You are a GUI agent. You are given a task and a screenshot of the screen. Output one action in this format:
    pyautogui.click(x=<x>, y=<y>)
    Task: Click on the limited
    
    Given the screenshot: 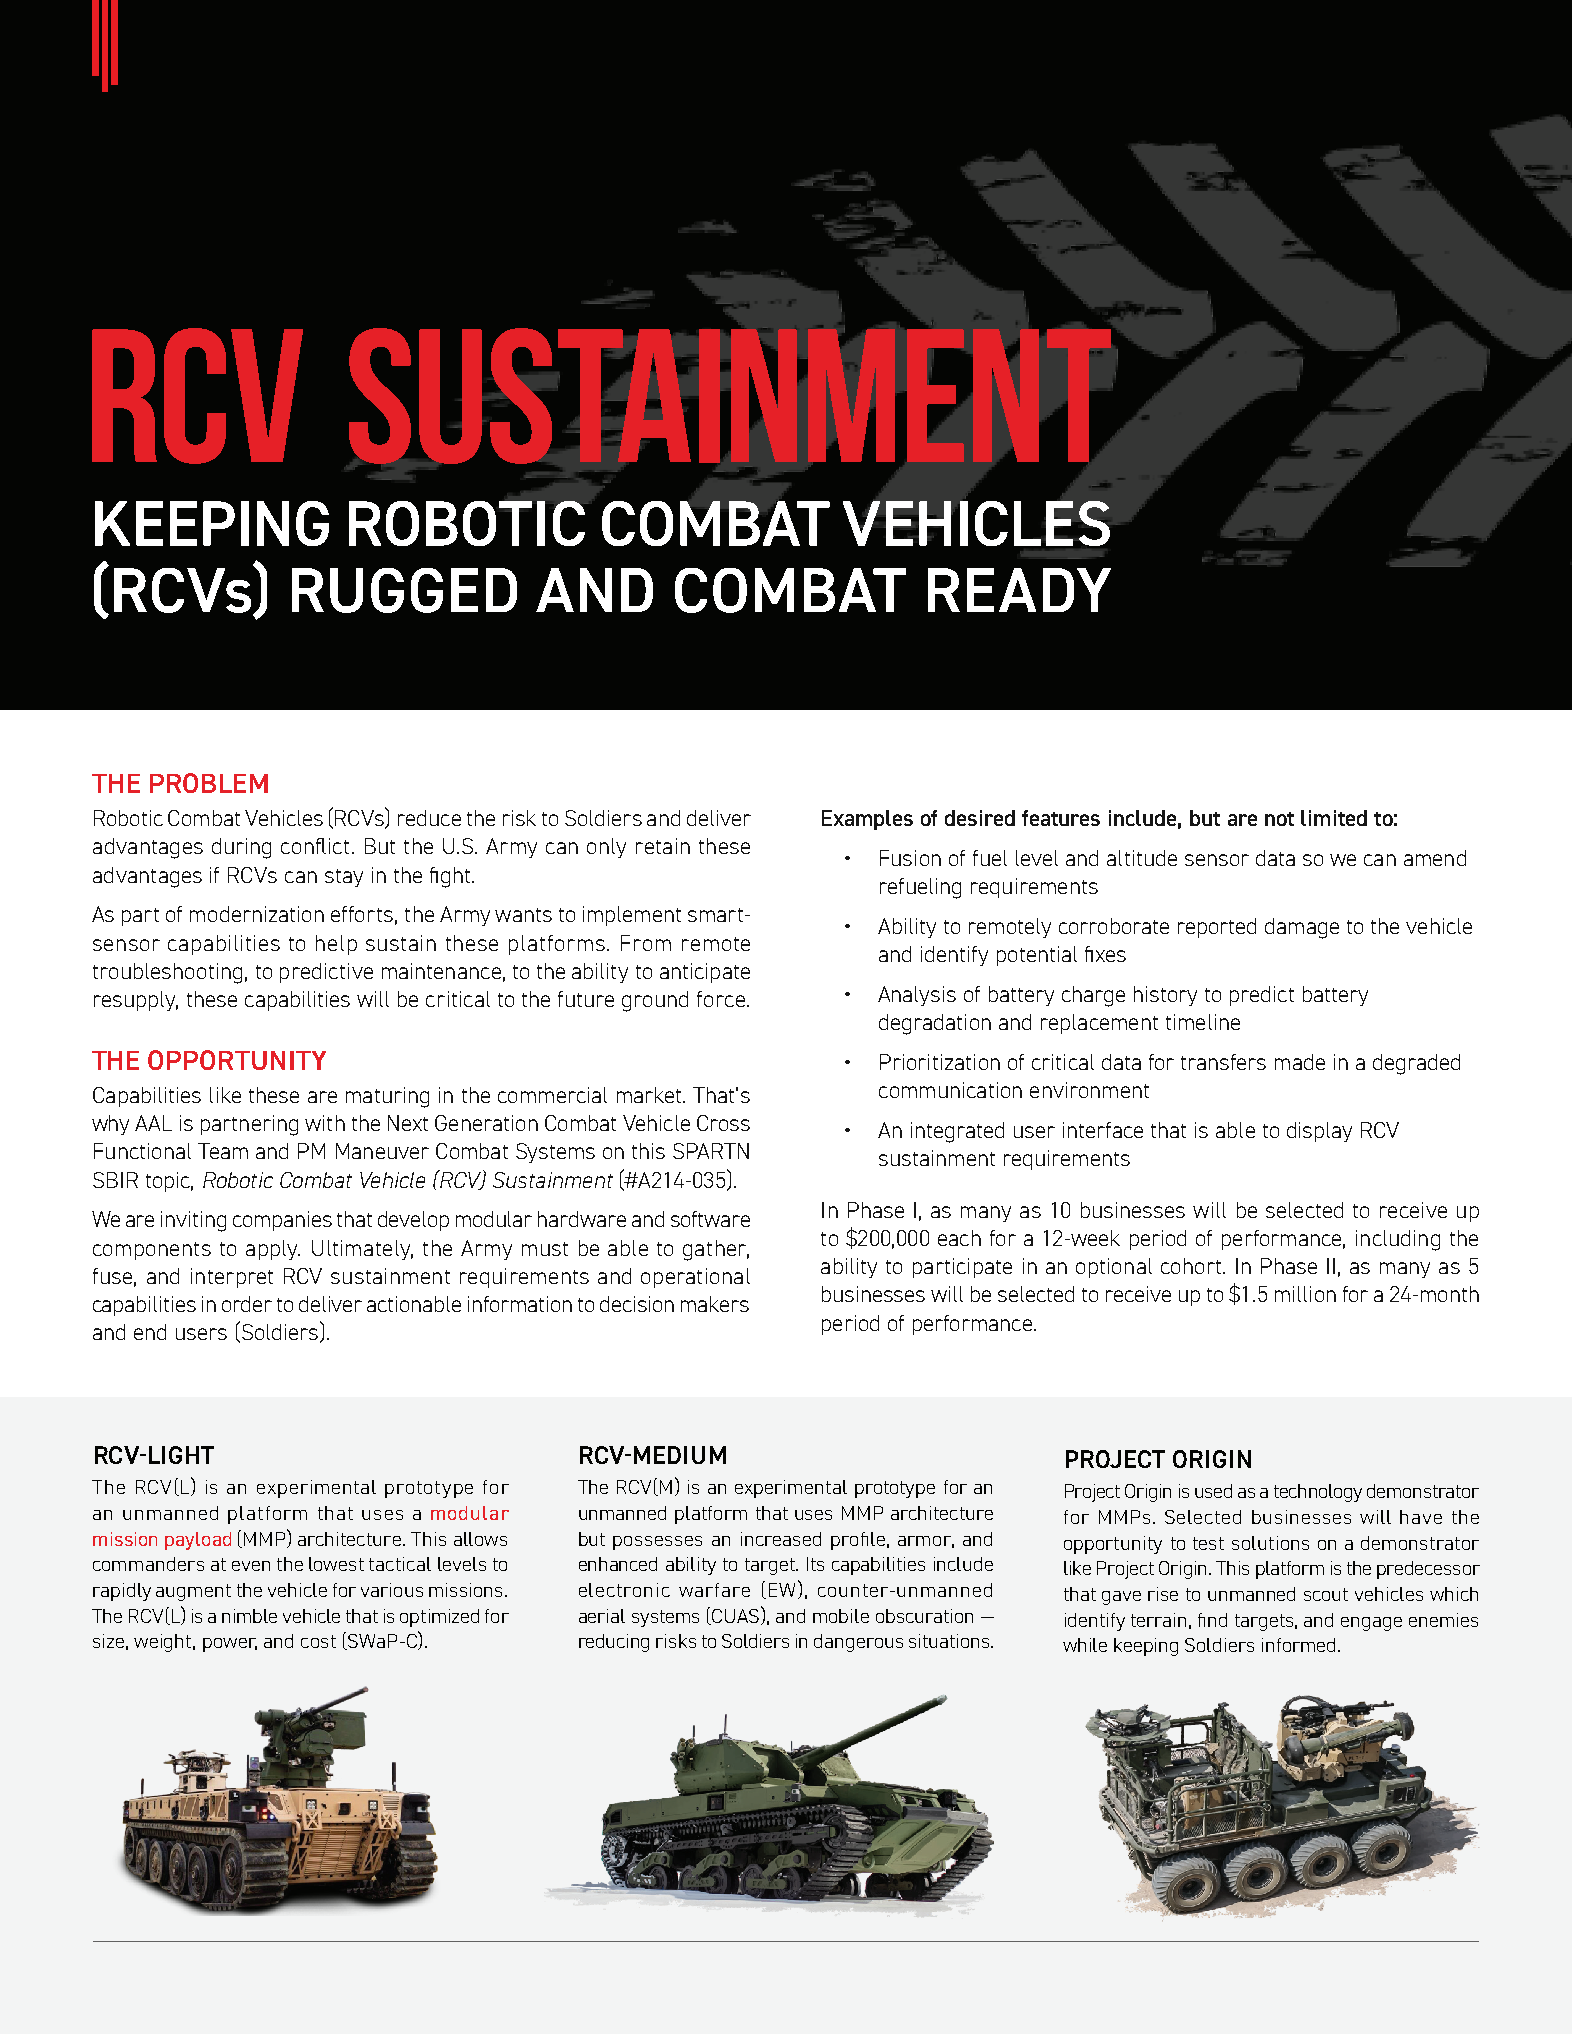 What is the action you would take?
    pyautogui.click(x=1334, y=818)
